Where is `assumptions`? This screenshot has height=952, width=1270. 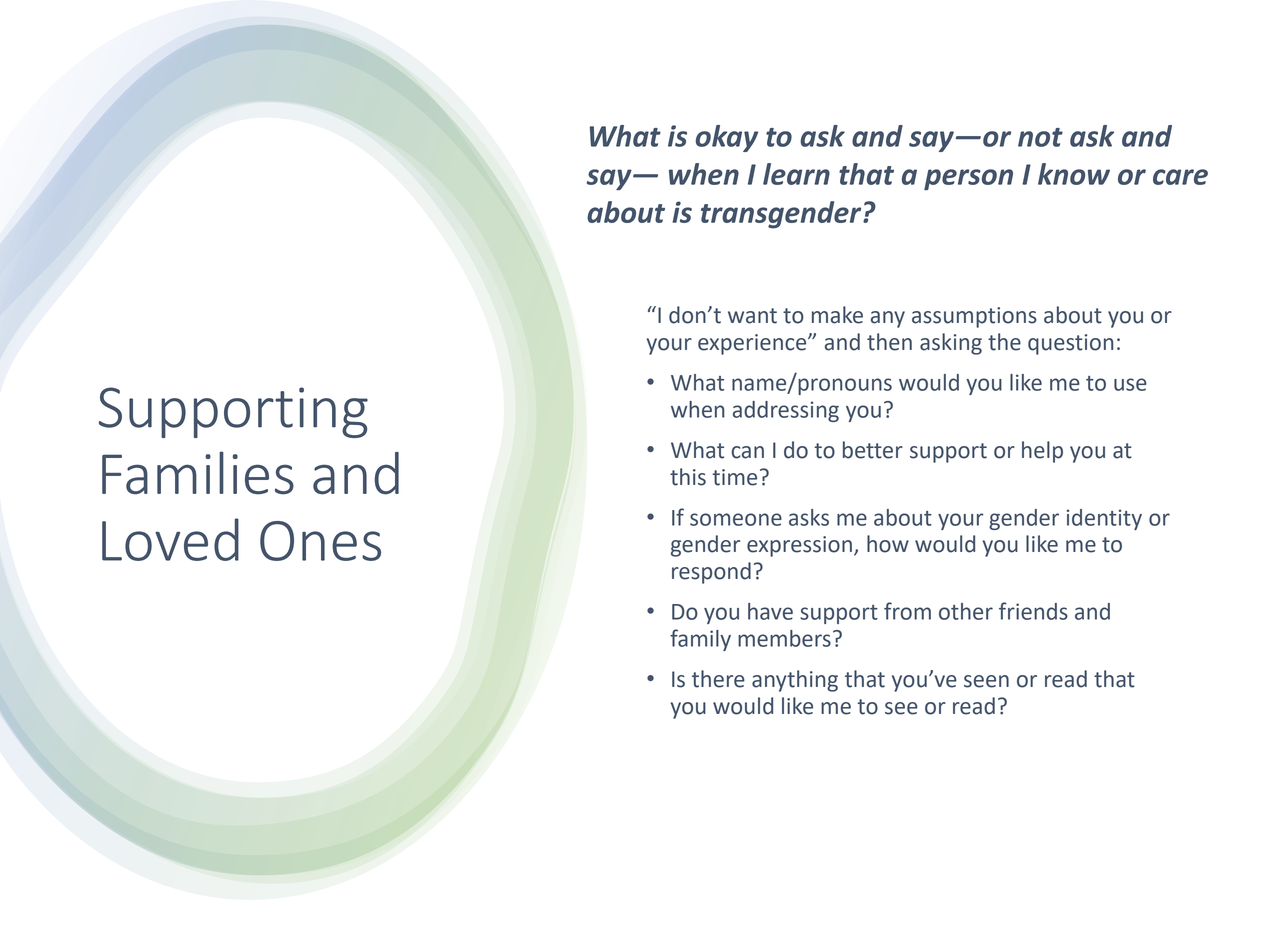 assumptions is located at coordinates (974, 317).
